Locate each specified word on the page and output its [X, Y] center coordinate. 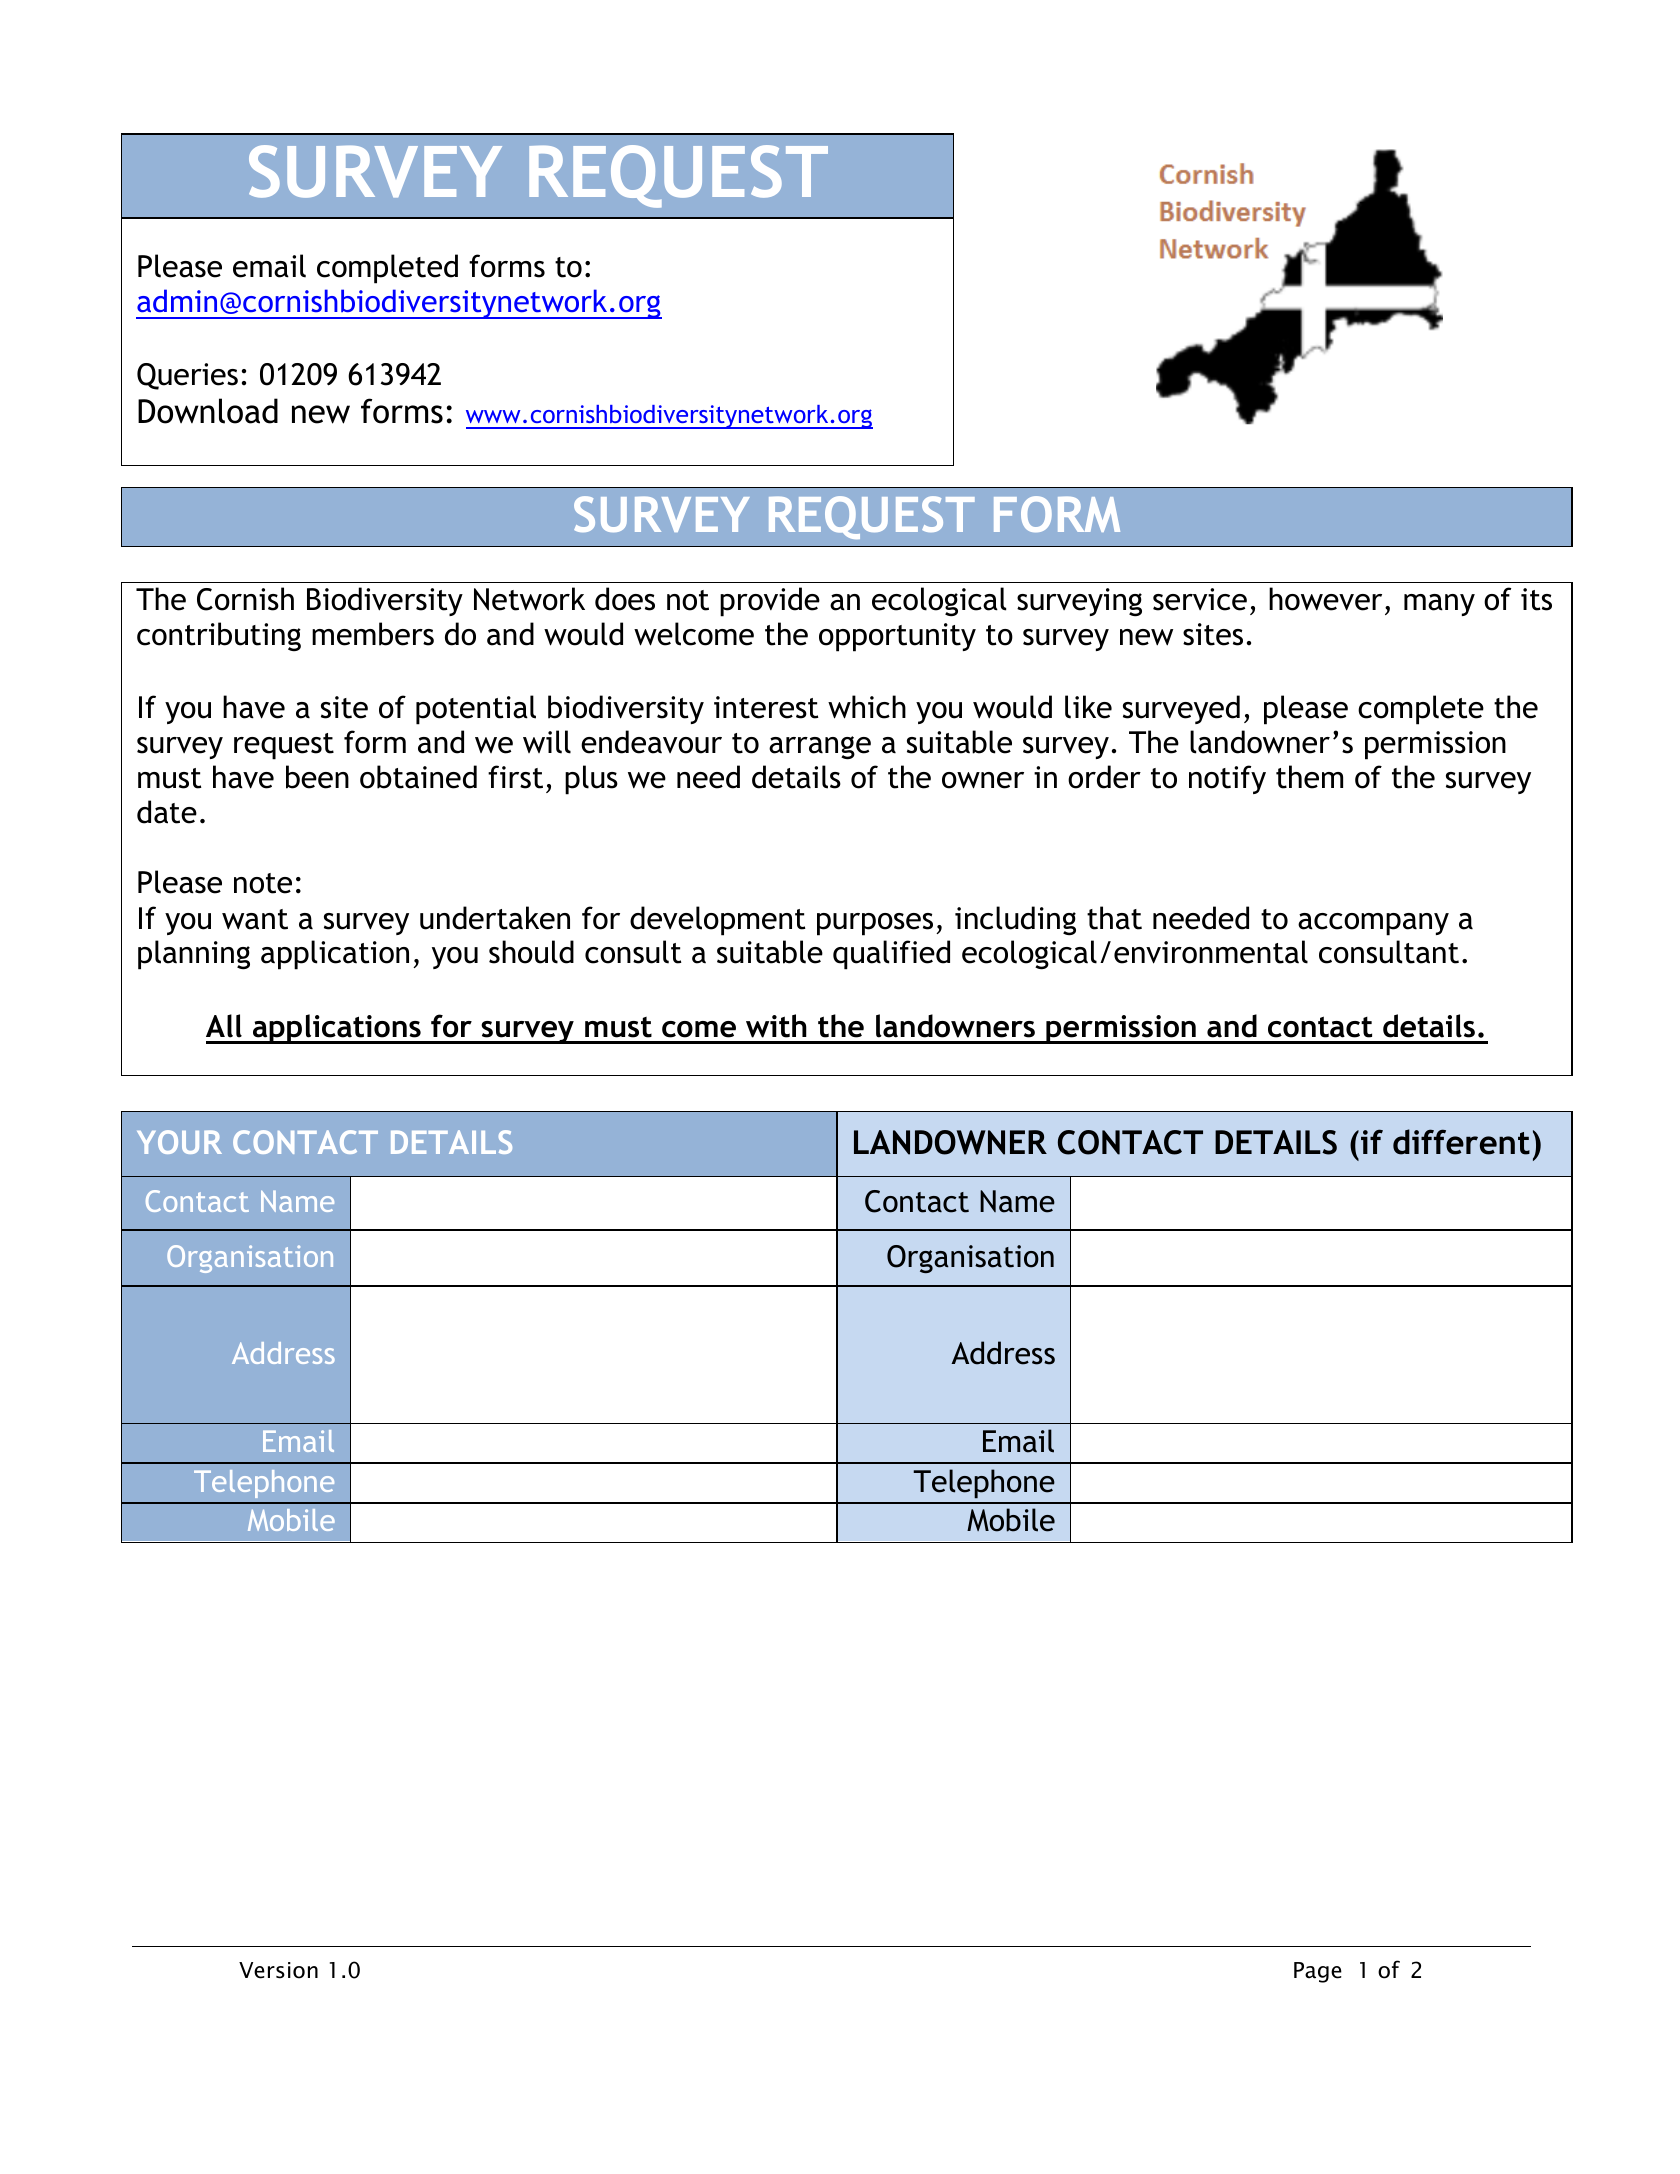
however [1325, 599]
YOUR [179, 1142]
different [1461, 1142]
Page [1318, 1972]
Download [208, 411]
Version [278, 1970]
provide [770, 602]
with [776, 1026]
